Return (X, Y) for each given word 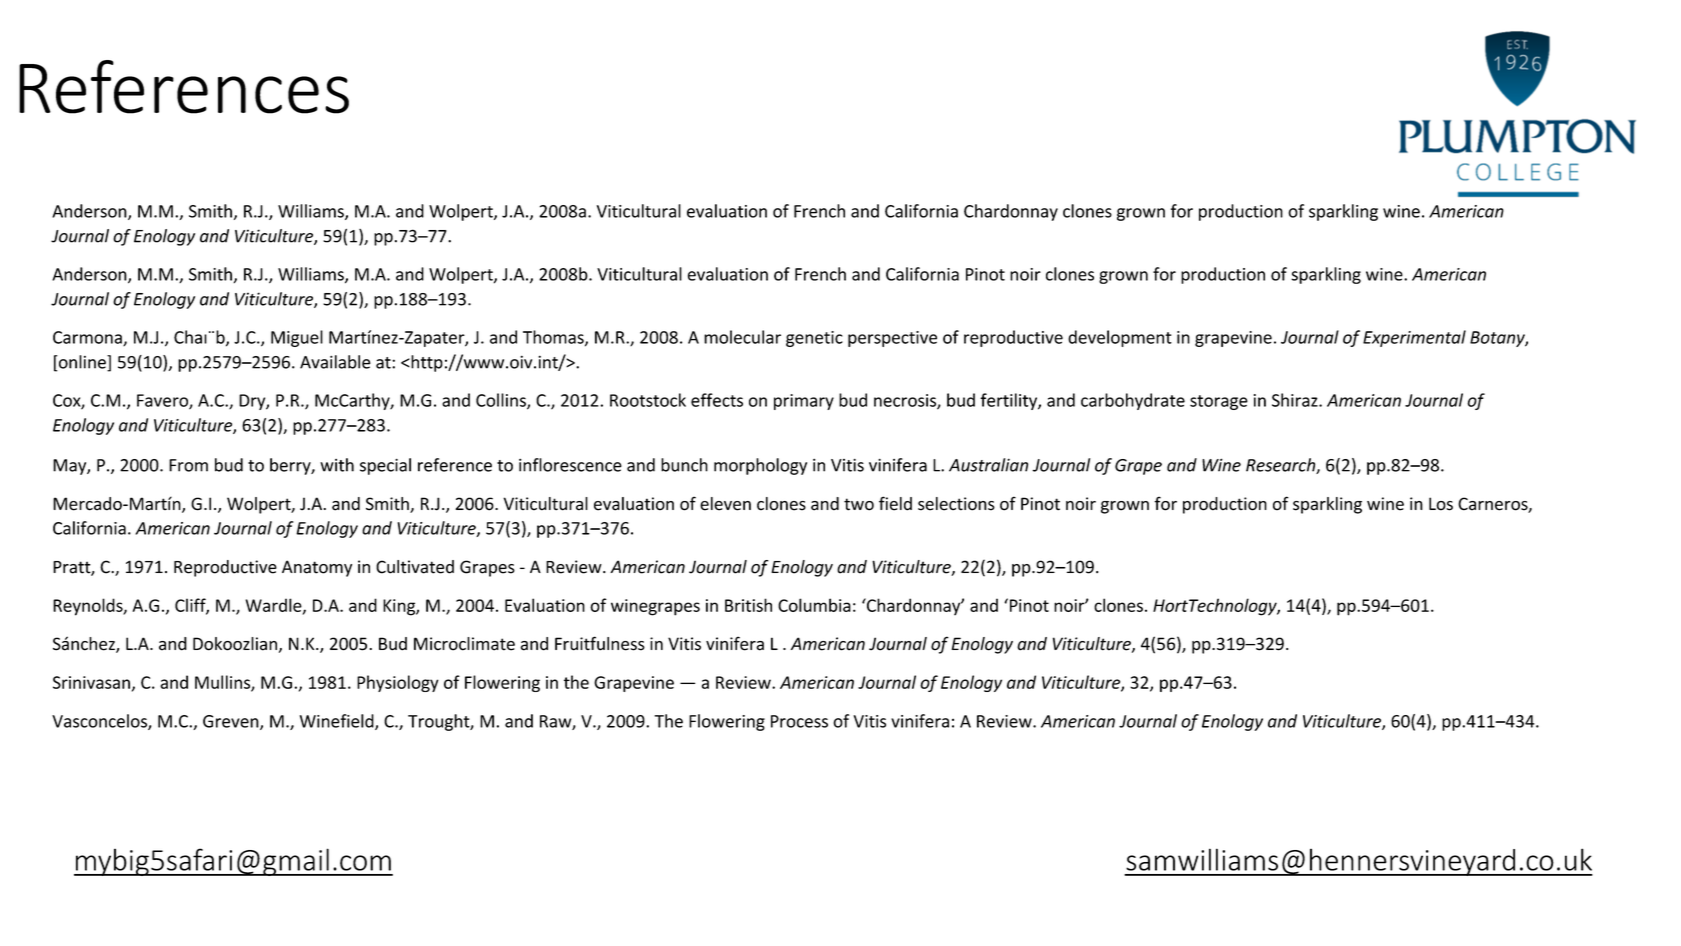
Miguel (297, 338)
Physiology (398, 683)
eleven (725, 504)
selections (956, 504)
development (1120, 338)
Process (799, 721)
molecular (742, 337)
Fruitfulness (600, 643)
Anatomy (317, 568)
